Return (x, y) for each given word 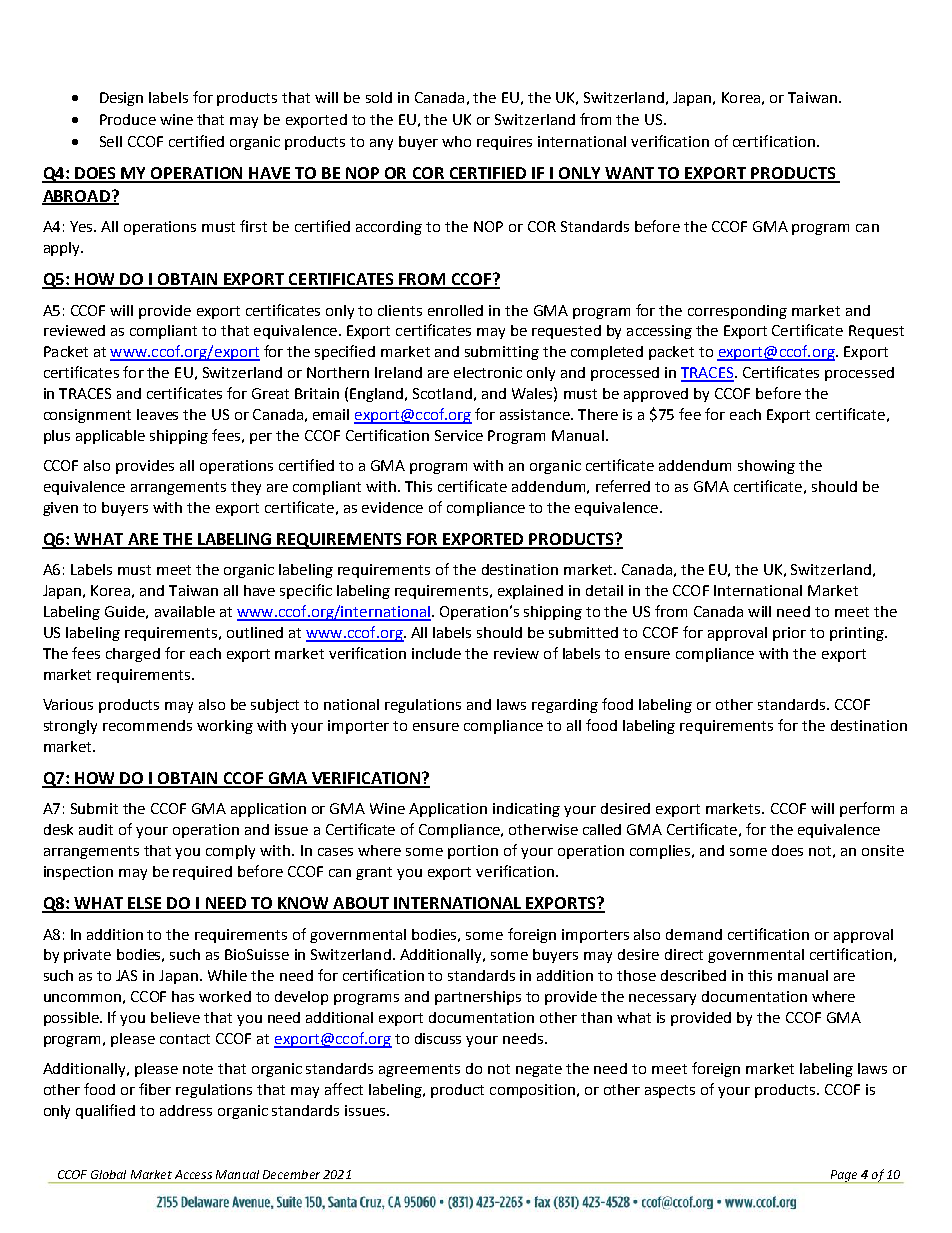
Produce (128, 119)
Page (844, 1176)
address (186, 1110)
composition (532, 1091)
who (456, 141)
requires (504, 143)
